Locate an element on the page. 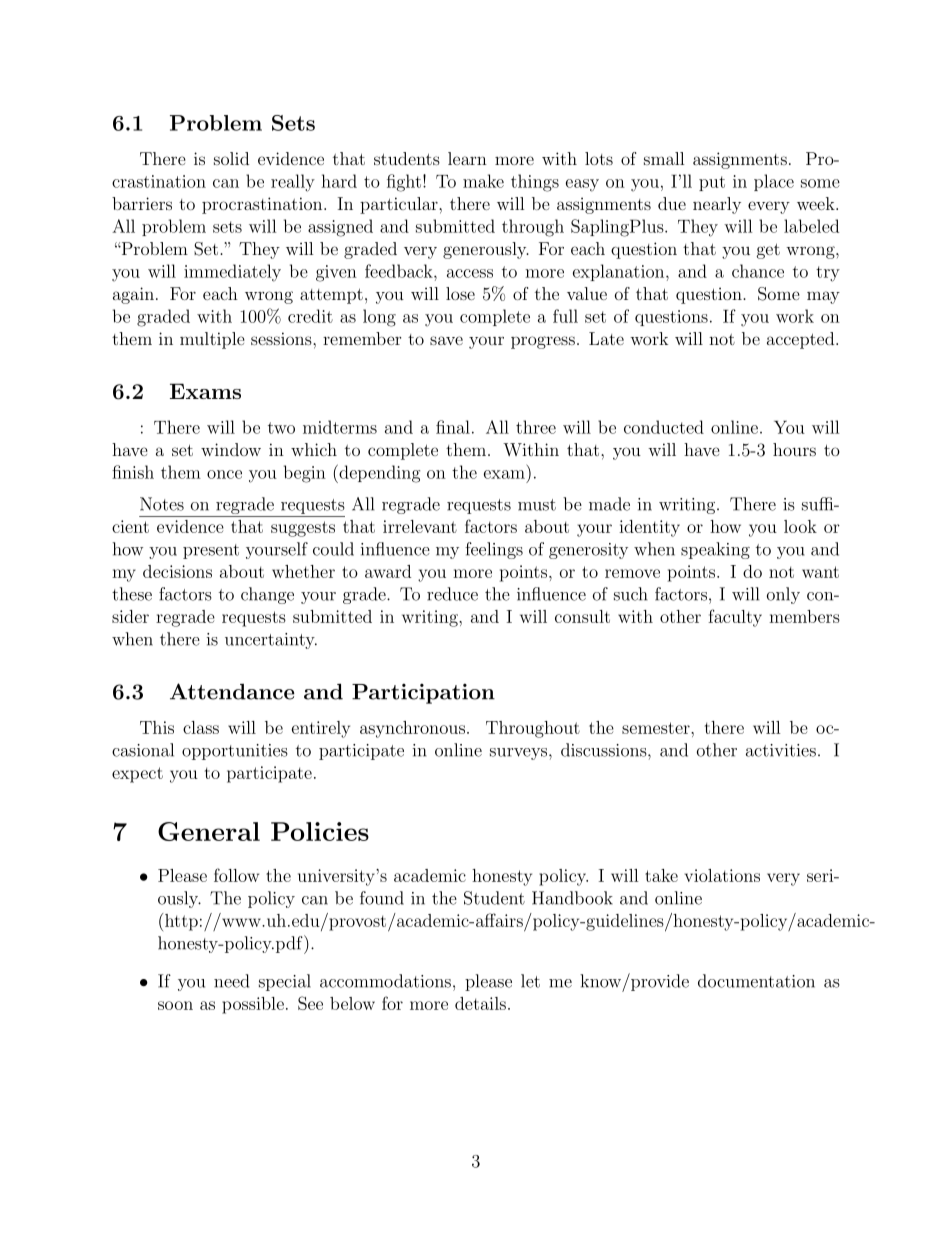 The width and height of the document is (952, 1233). only is located at coordinates (783, 595).
